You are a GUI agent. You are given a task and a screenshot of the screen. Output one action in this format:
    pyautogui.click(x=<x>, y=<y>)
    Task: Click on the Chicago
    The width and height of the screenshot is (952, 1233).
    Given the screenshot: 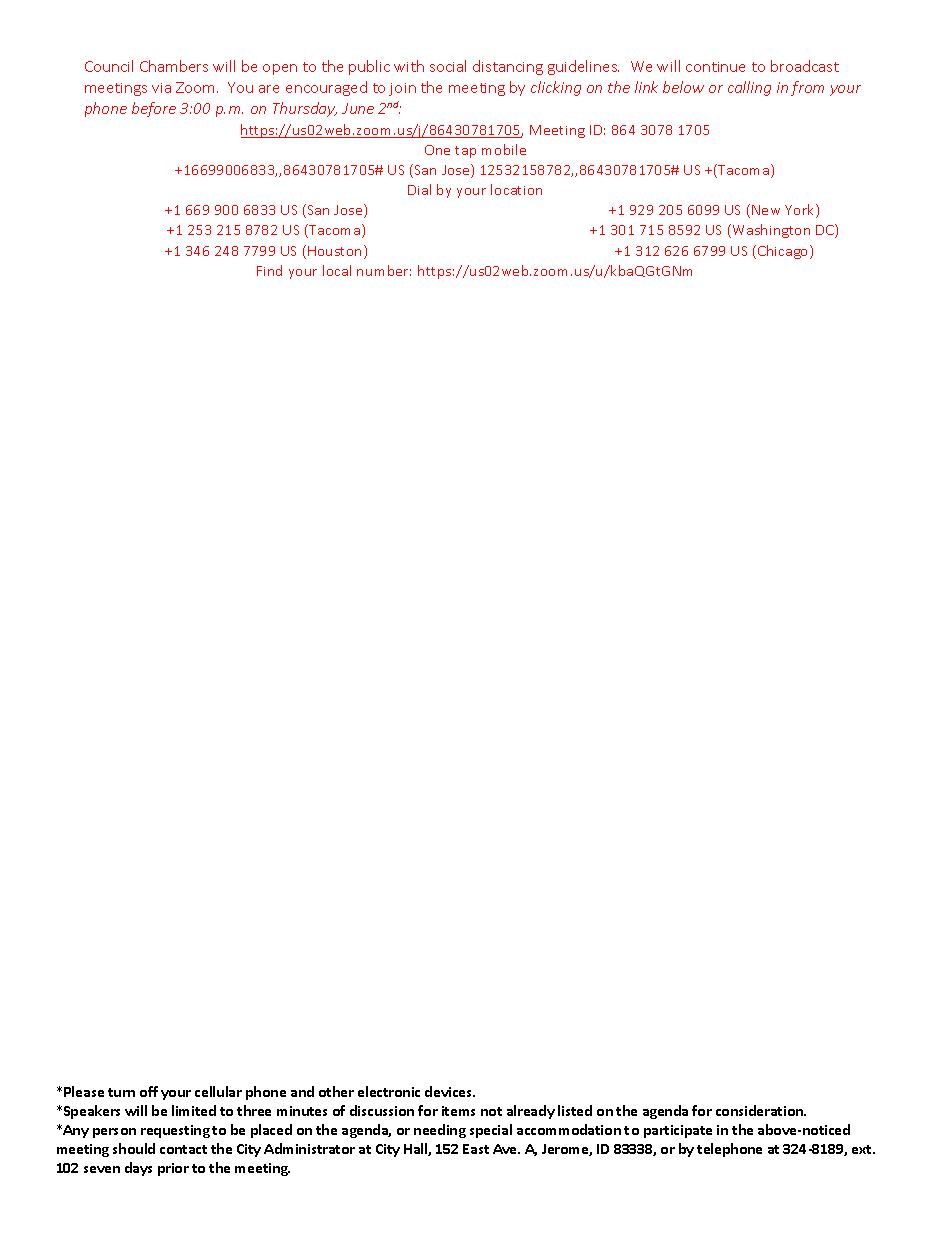 What is the action you would take?
    pyautogui.click(x=784, y=252)
